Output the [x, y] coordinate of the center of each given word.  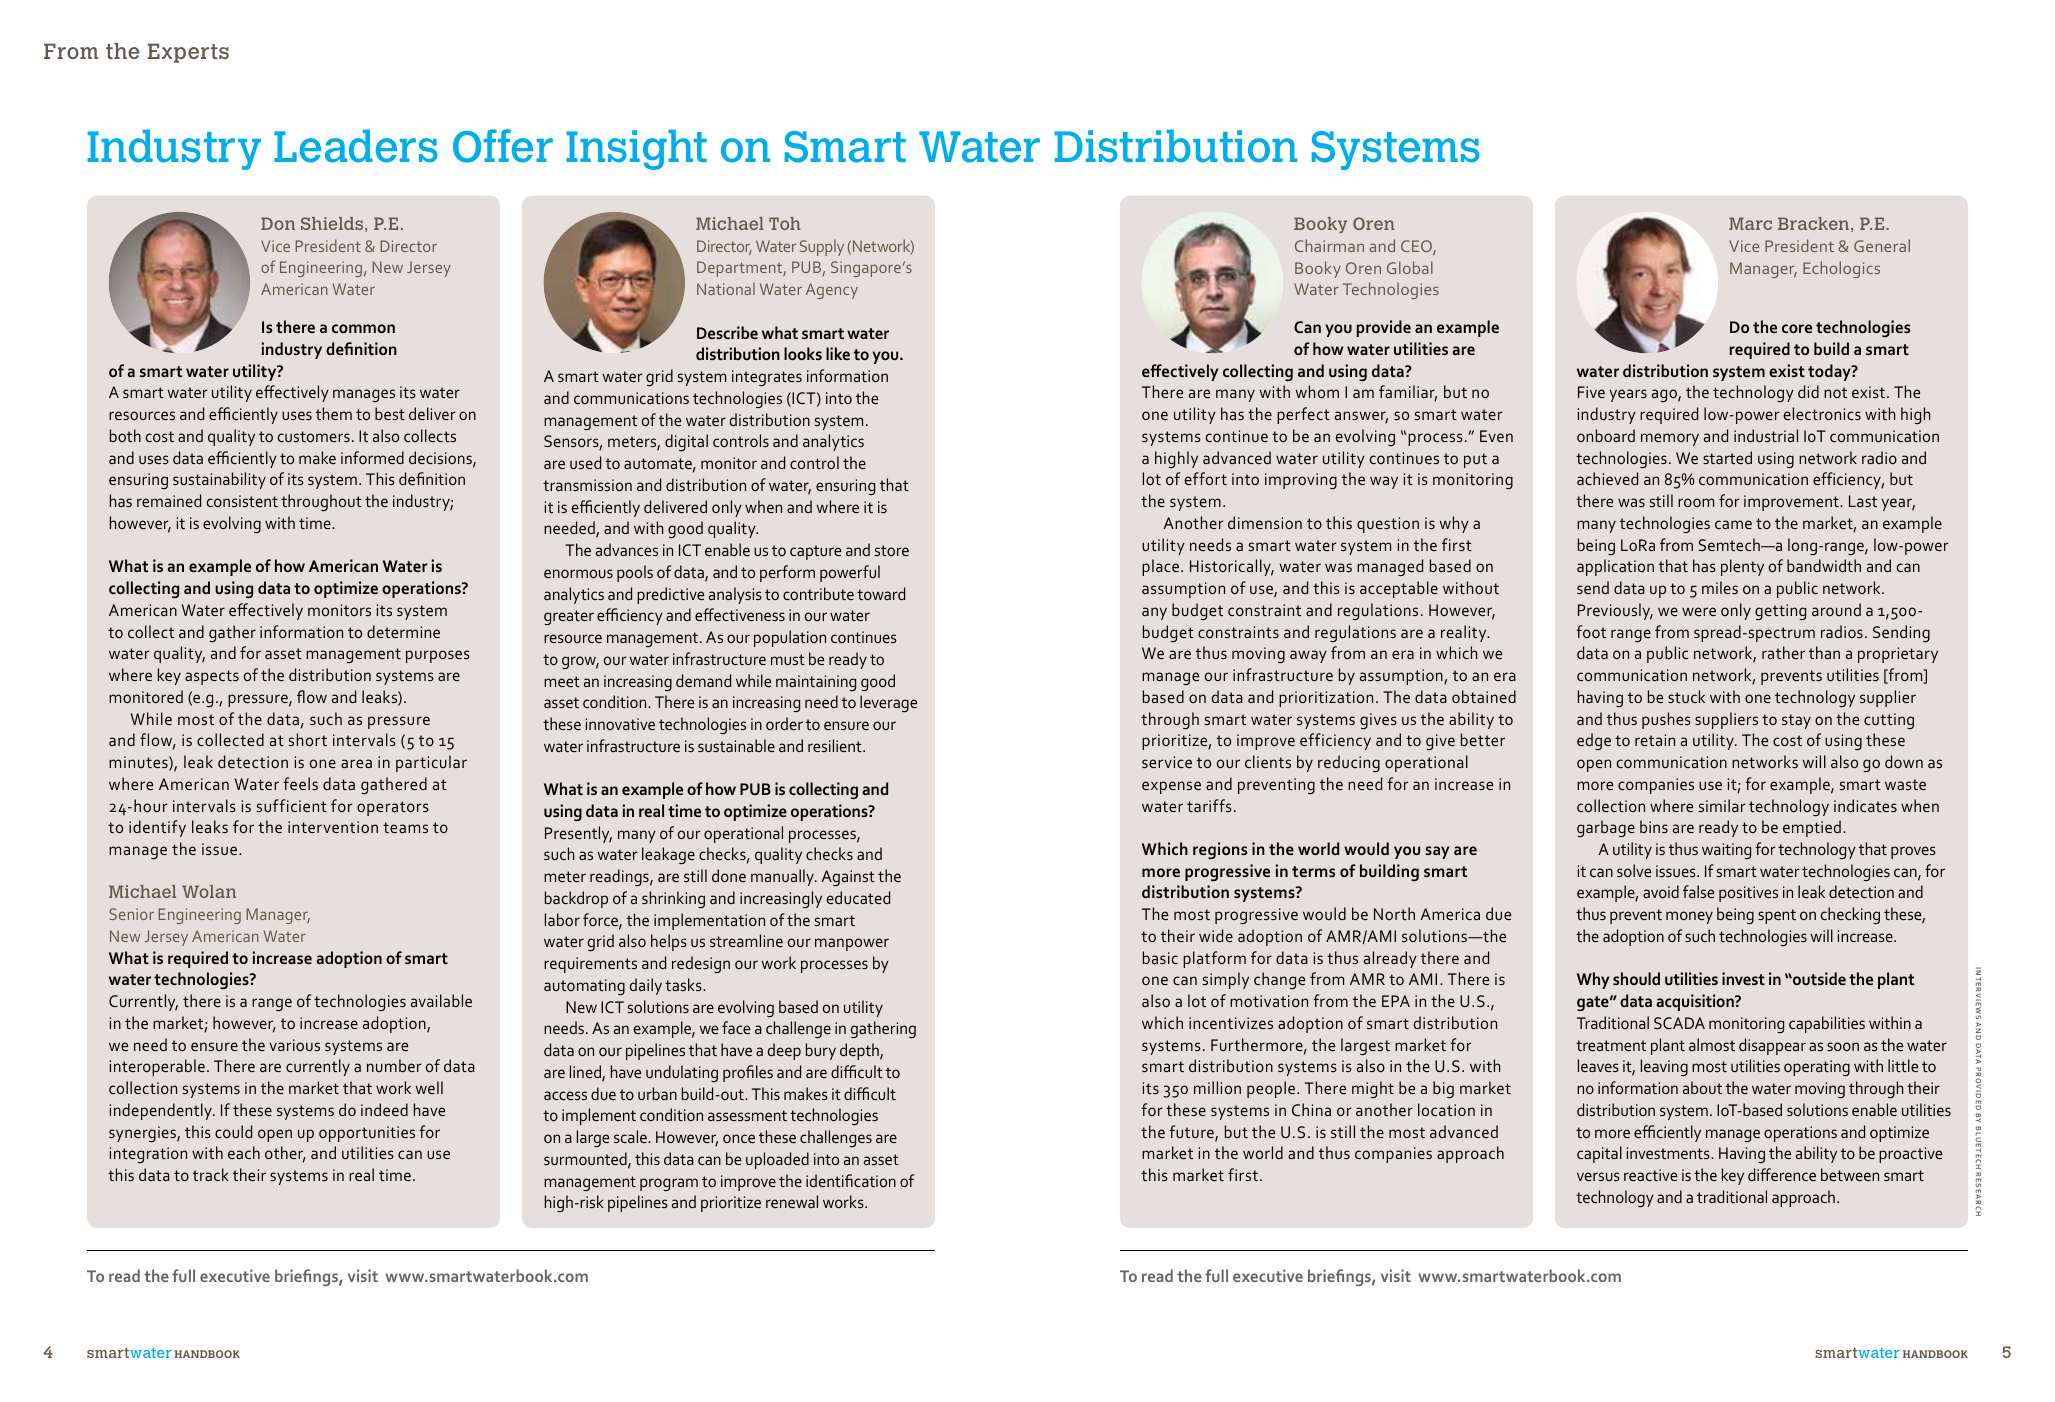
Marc [1750, 223]
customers [314, 436]
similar [1722, 805]
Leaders [355, 146]
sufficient [292, 805]
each [244, 1152]
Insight [636, 150]
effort [1206, 478]
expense [1171, 787]
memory [1670, 439]
